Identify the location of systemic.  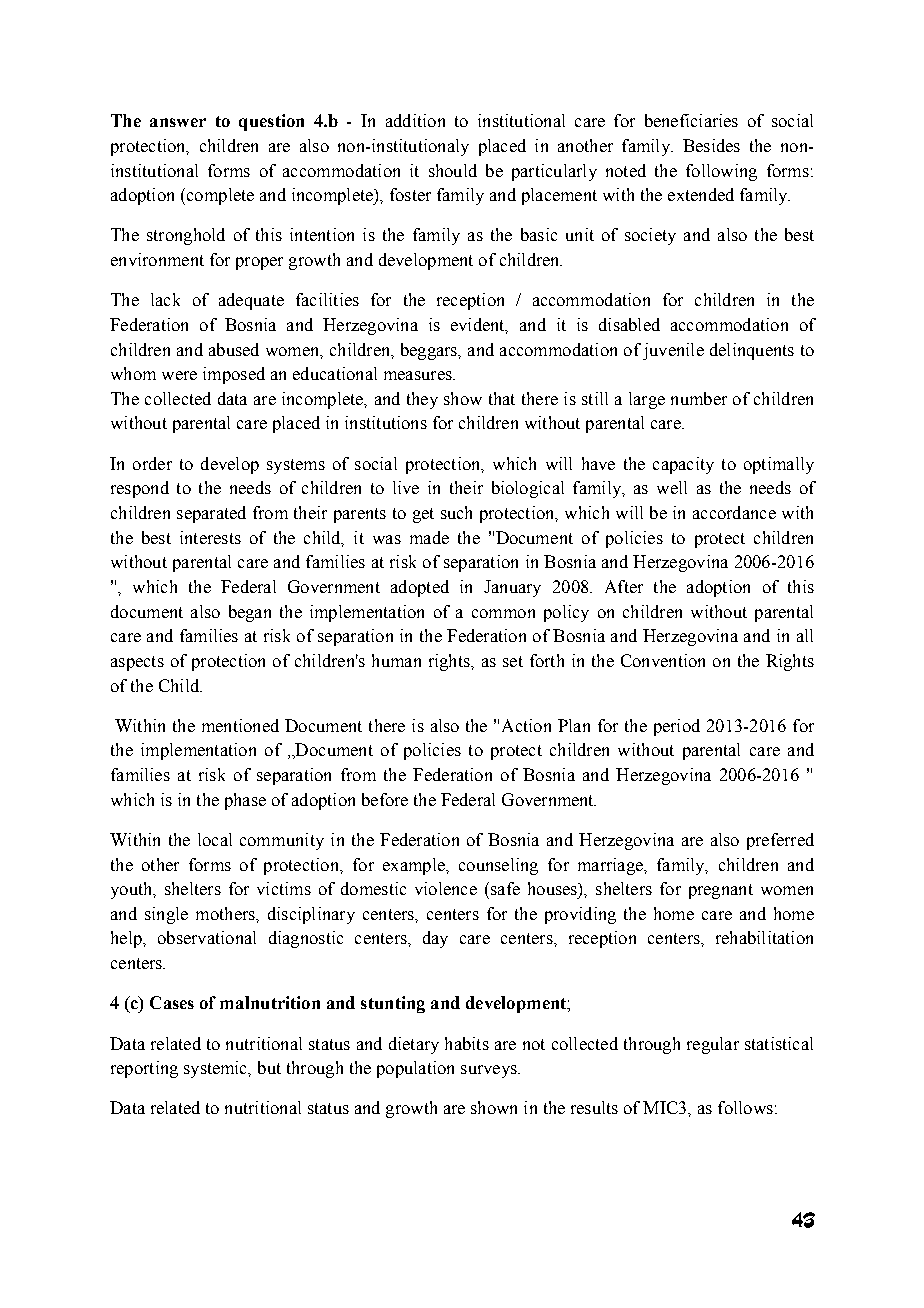
(217, 1069).
